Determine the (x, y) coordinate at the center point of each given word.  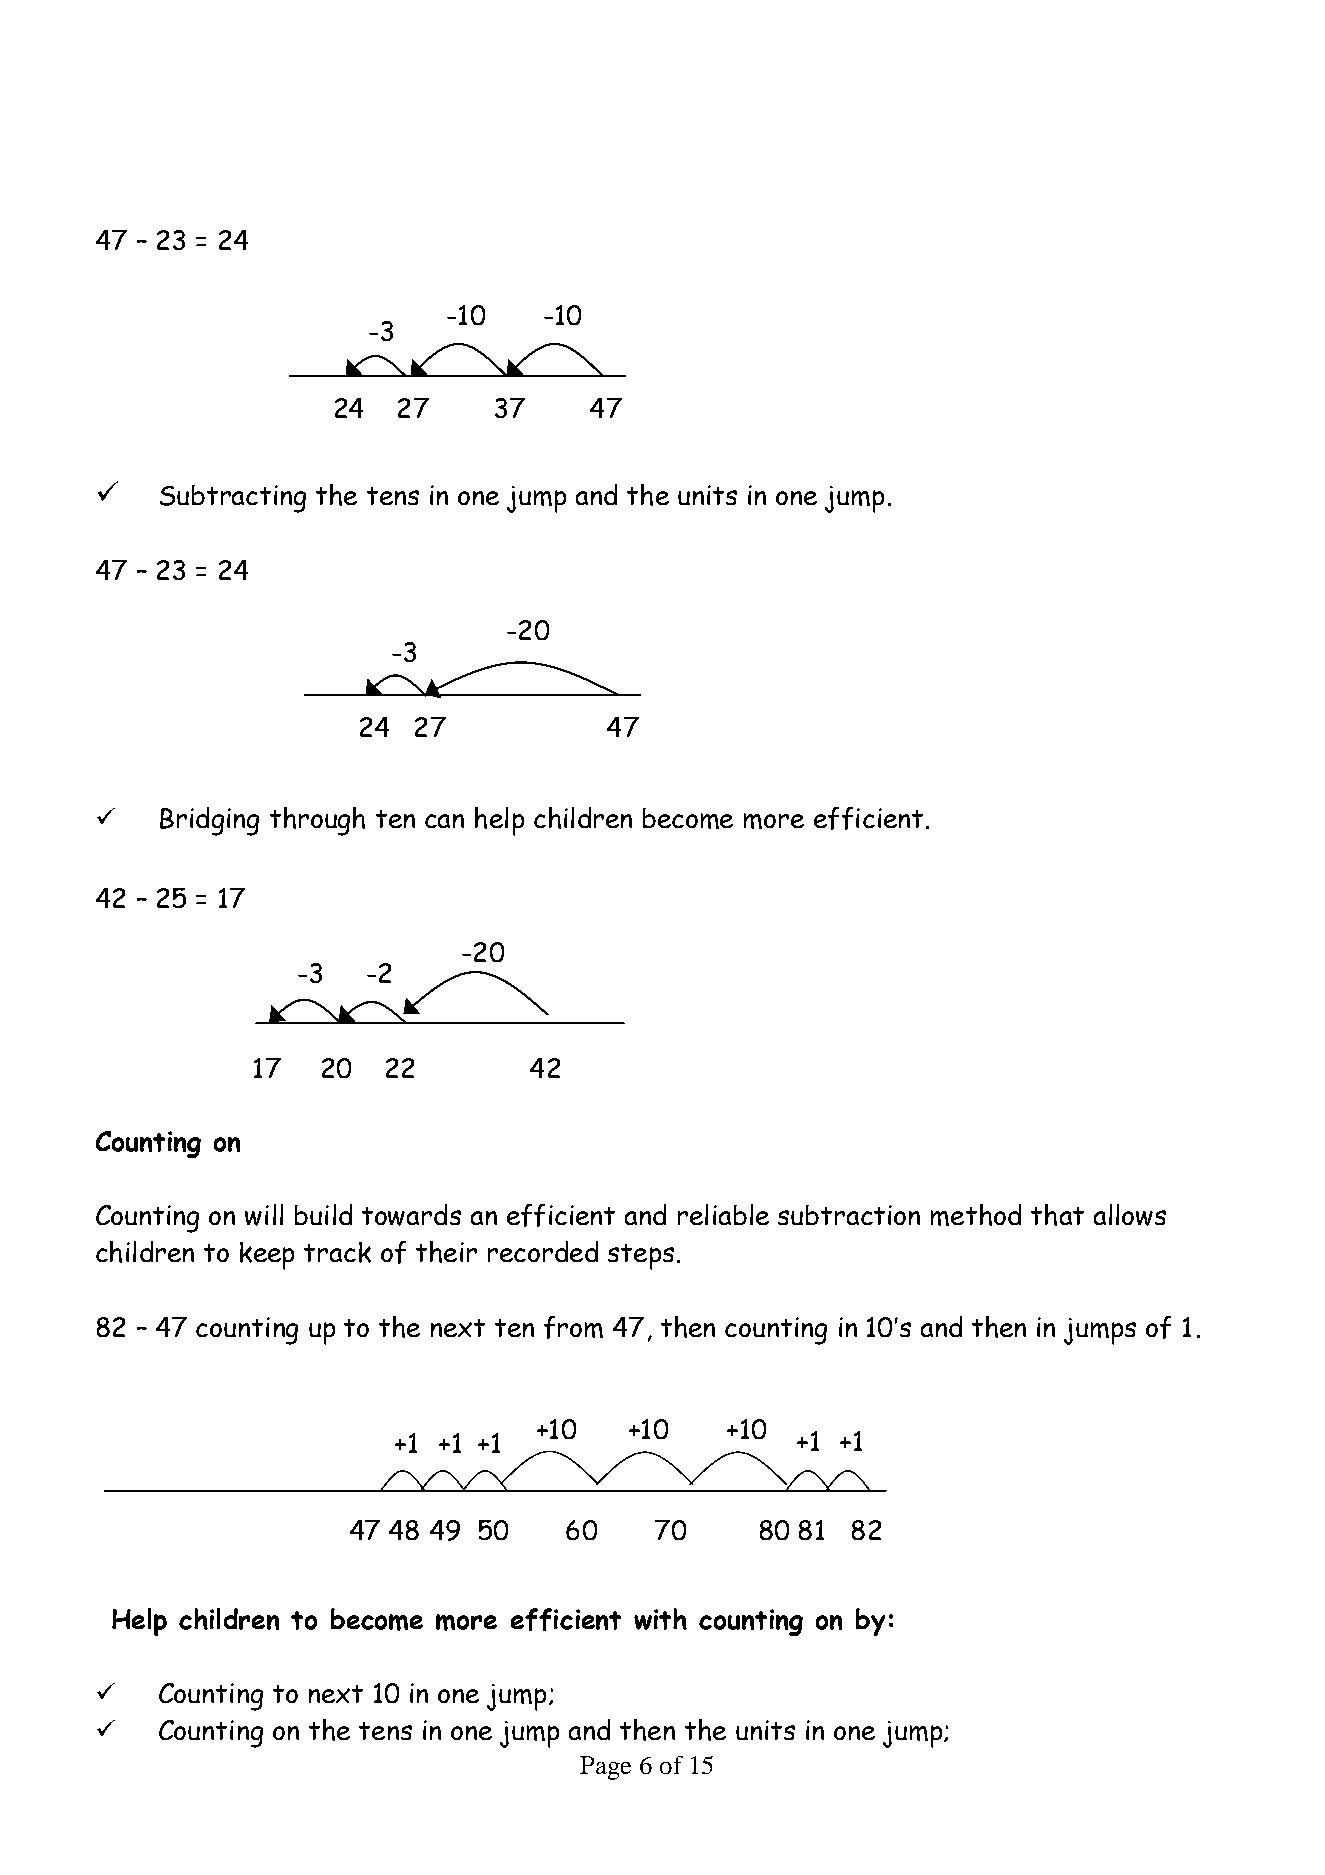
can (444, 821)
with (660, 1619)
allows (1130, 1215)
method (976, 1215)
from (573, 1327)
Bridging (209, 821)
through (317, 821)
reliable (723, 1214)
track (337, 1252)
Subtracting (233, 499)
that (1057, 1215)
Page (605, 1768)
